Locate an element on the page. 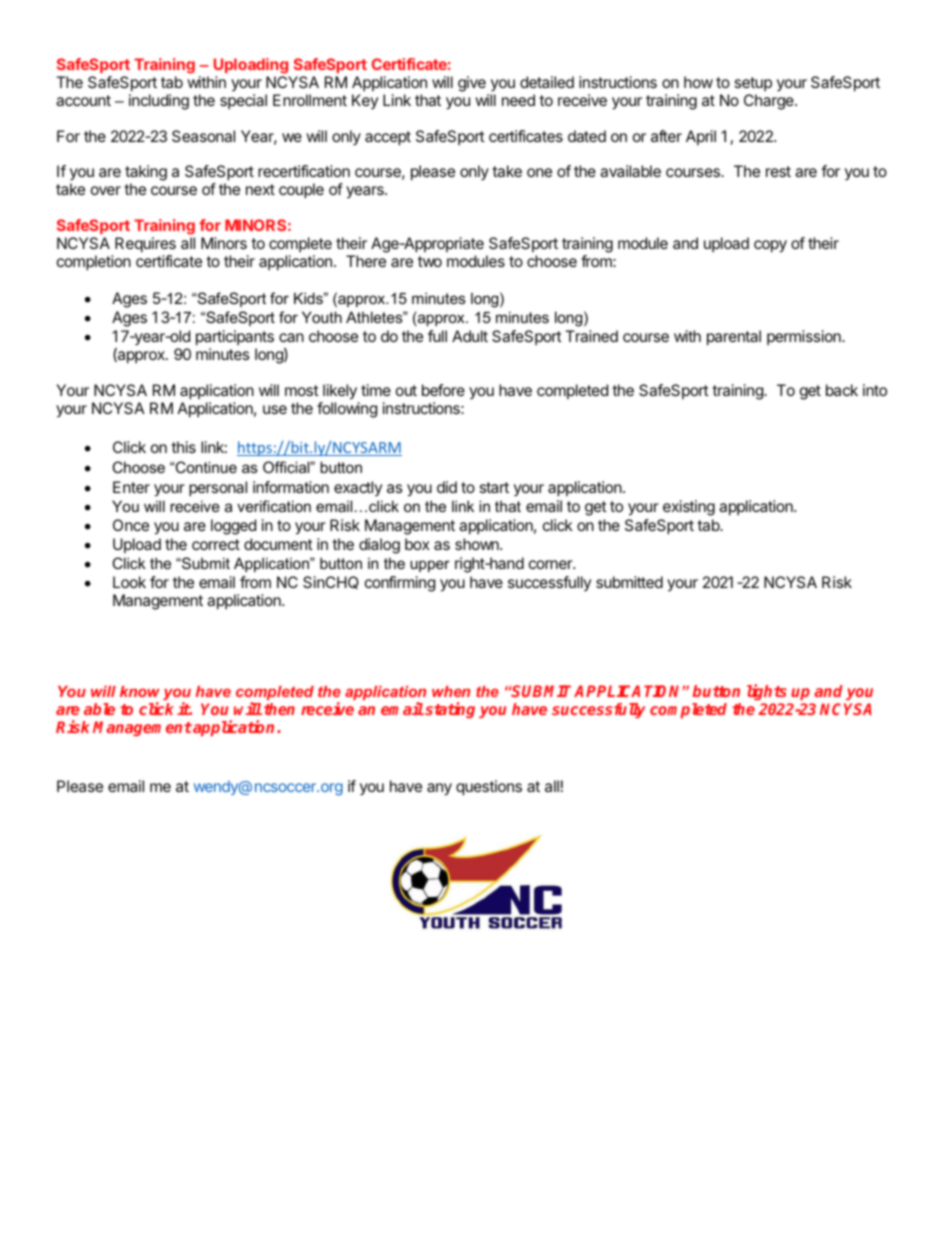 The image size is (952, 1233). need is located at coordinates (518, 100).
